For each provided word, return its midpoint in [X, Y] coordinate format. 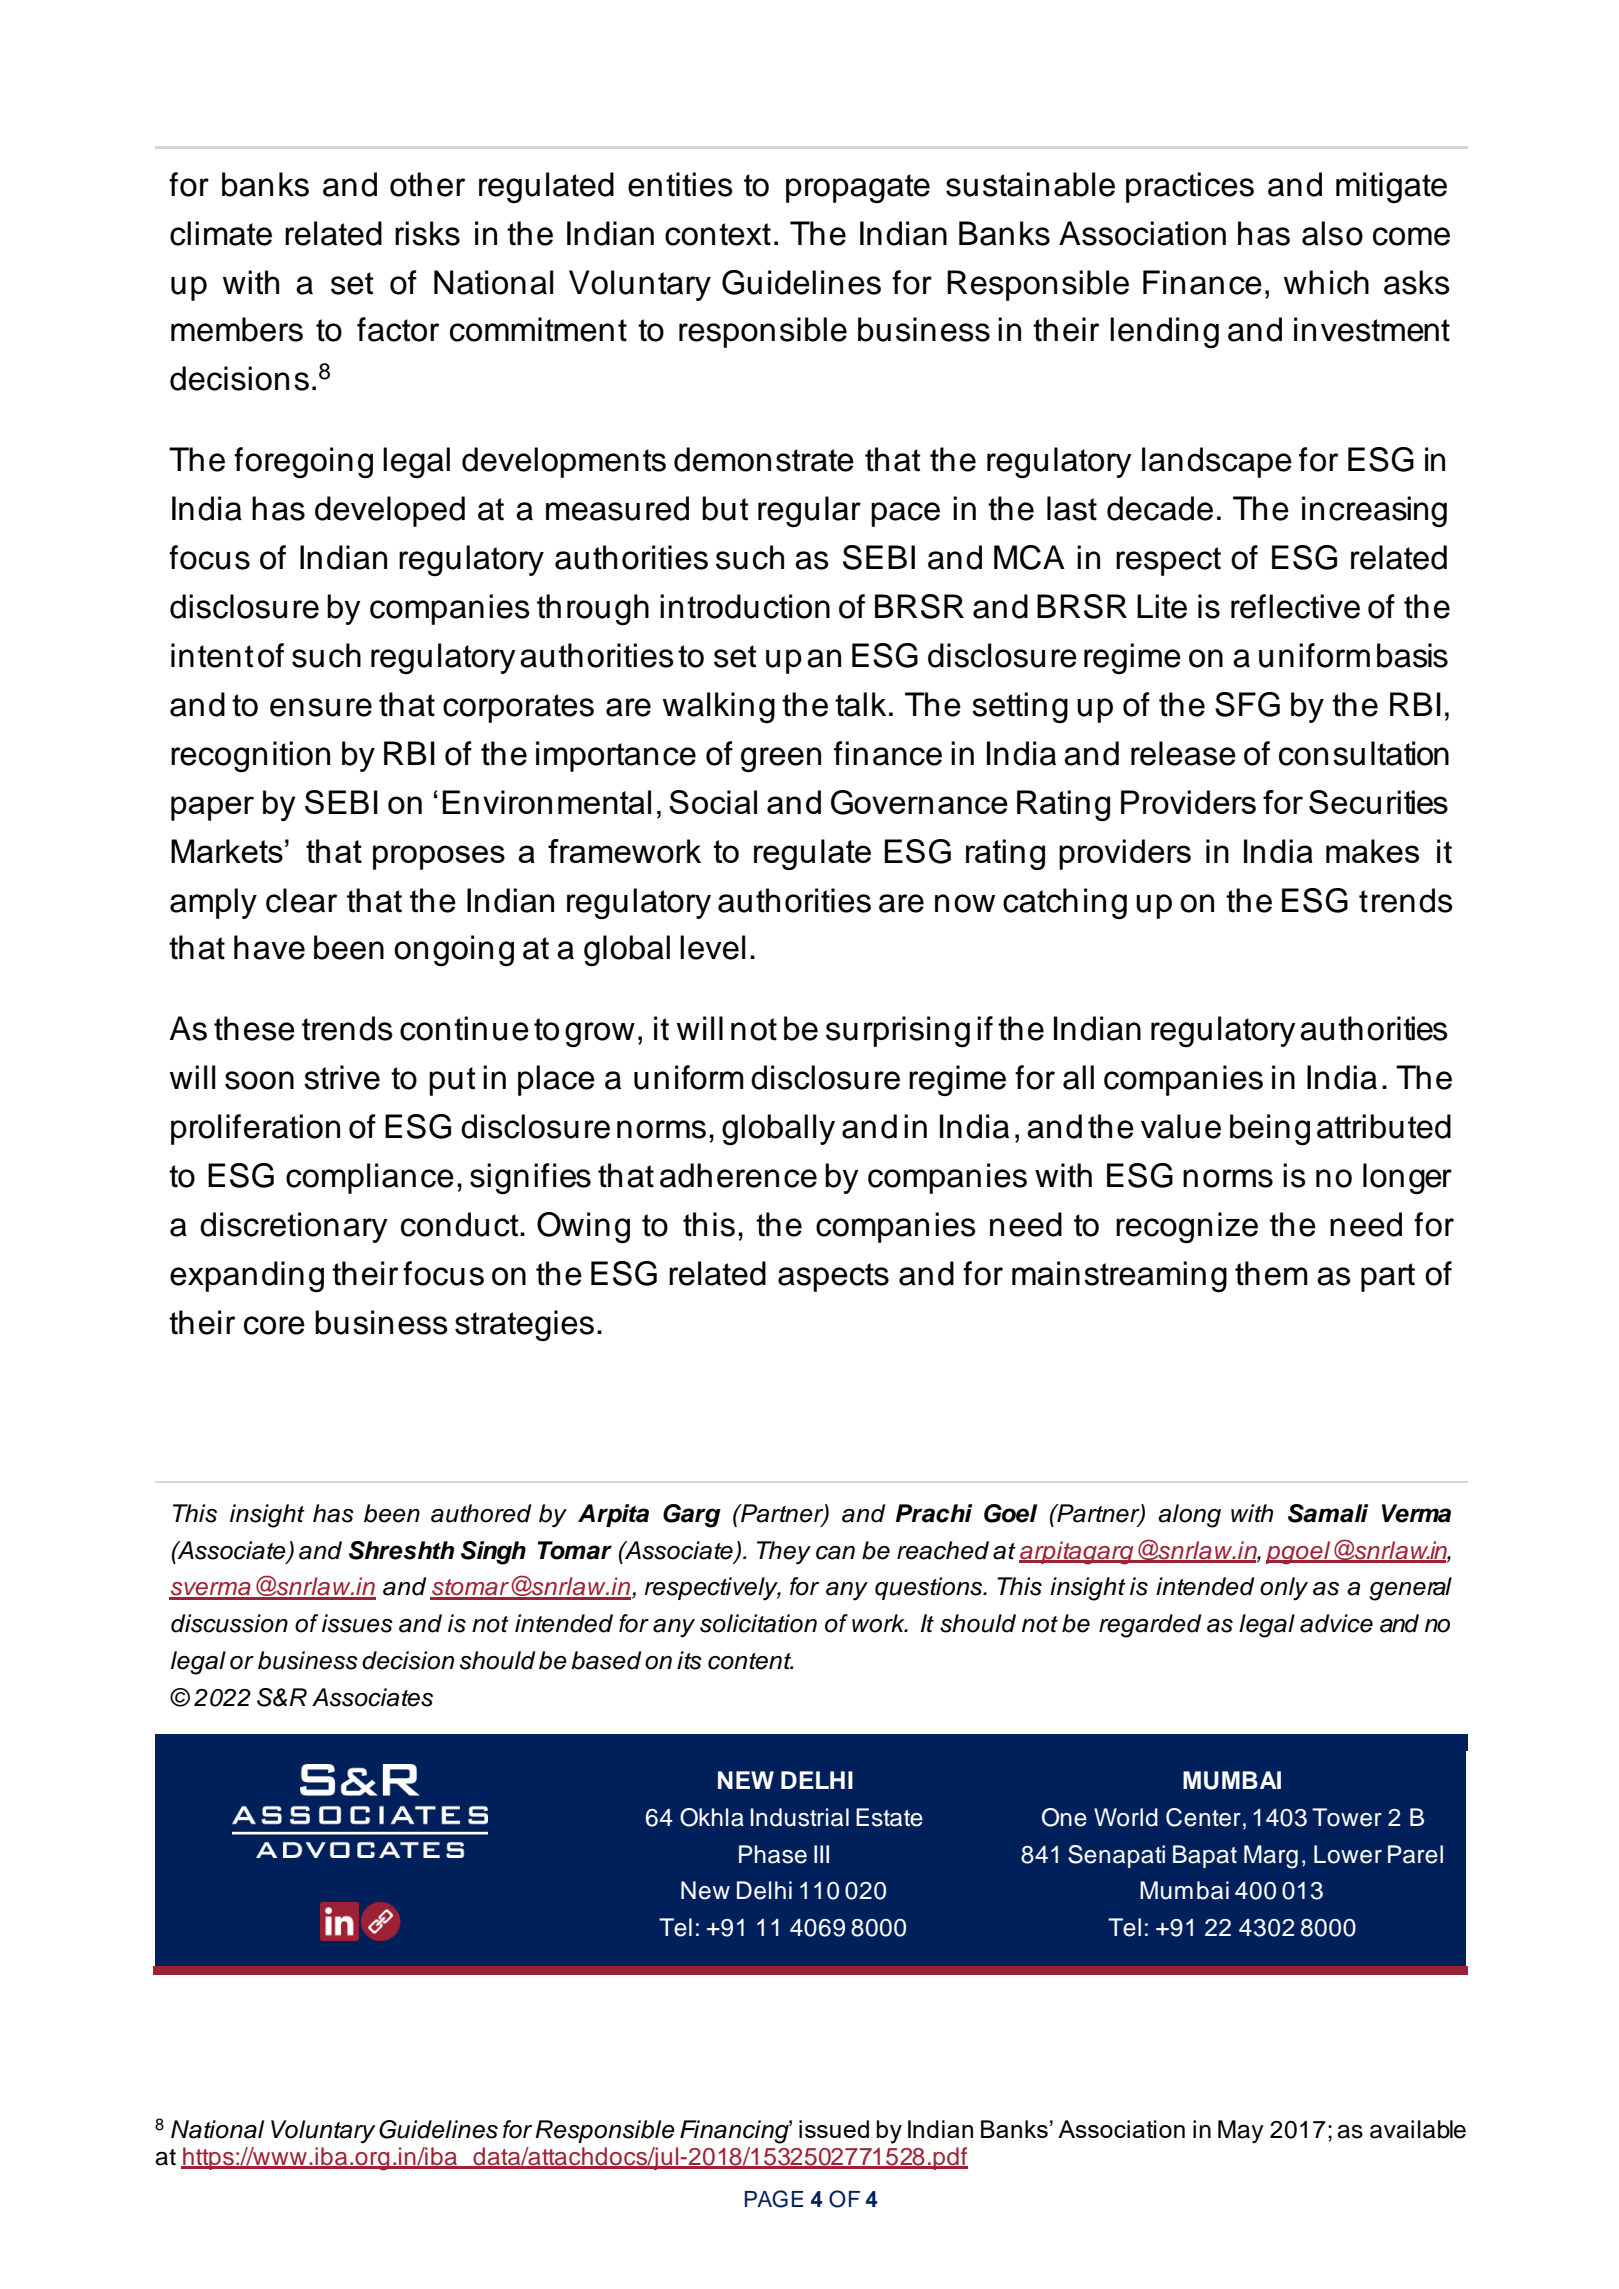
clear [301, 900]
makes [1372, 851]
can [835, 1553]
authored [481, 1513]
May [1241, 2132]
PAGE [774, 2199]
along [1189, 1516]
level [712, 947]
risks [427, 233]
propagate [858, 188]
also [1332, 233]
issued [834, 2129]
